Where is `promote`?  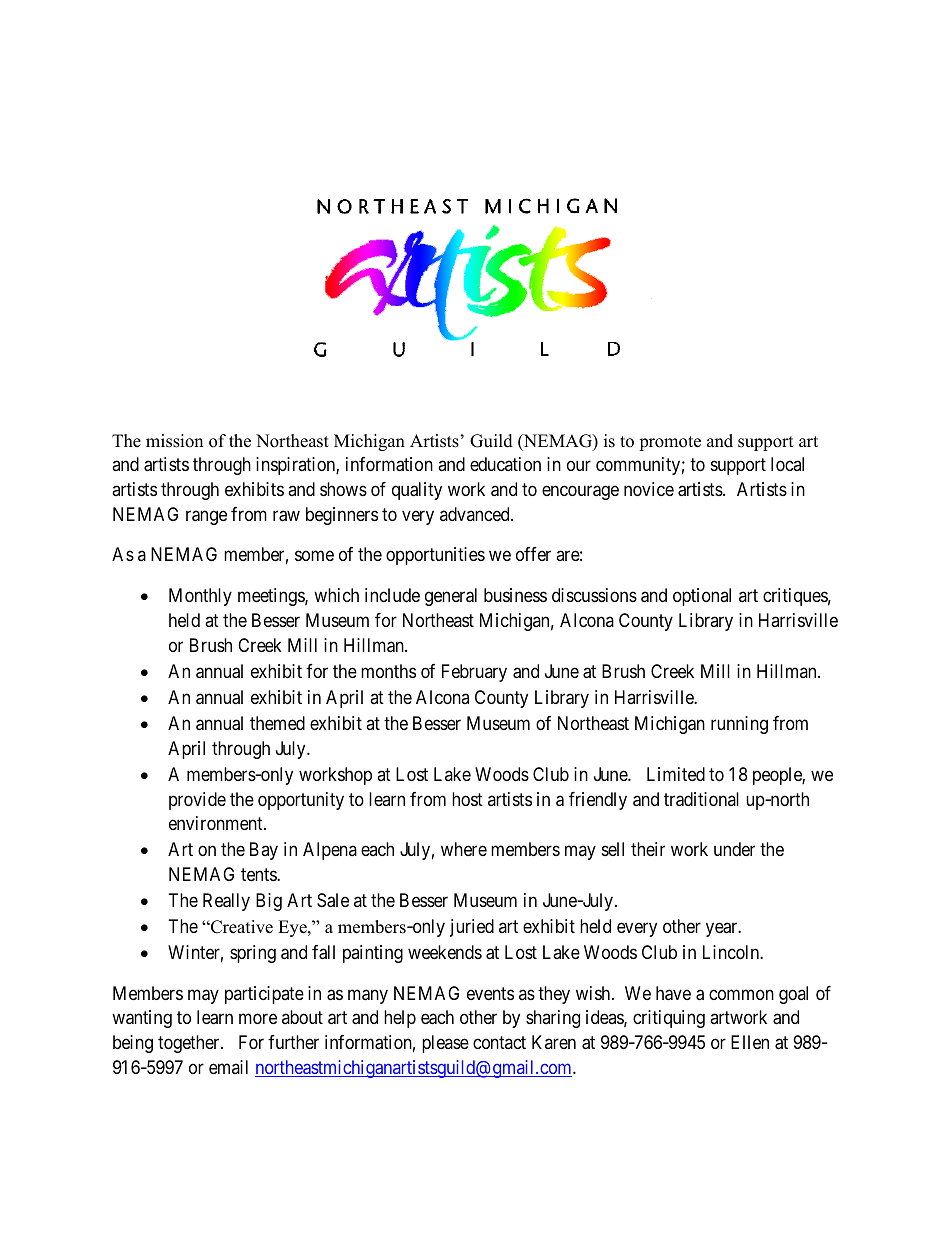 promote is located at coordinates (670, 443).
